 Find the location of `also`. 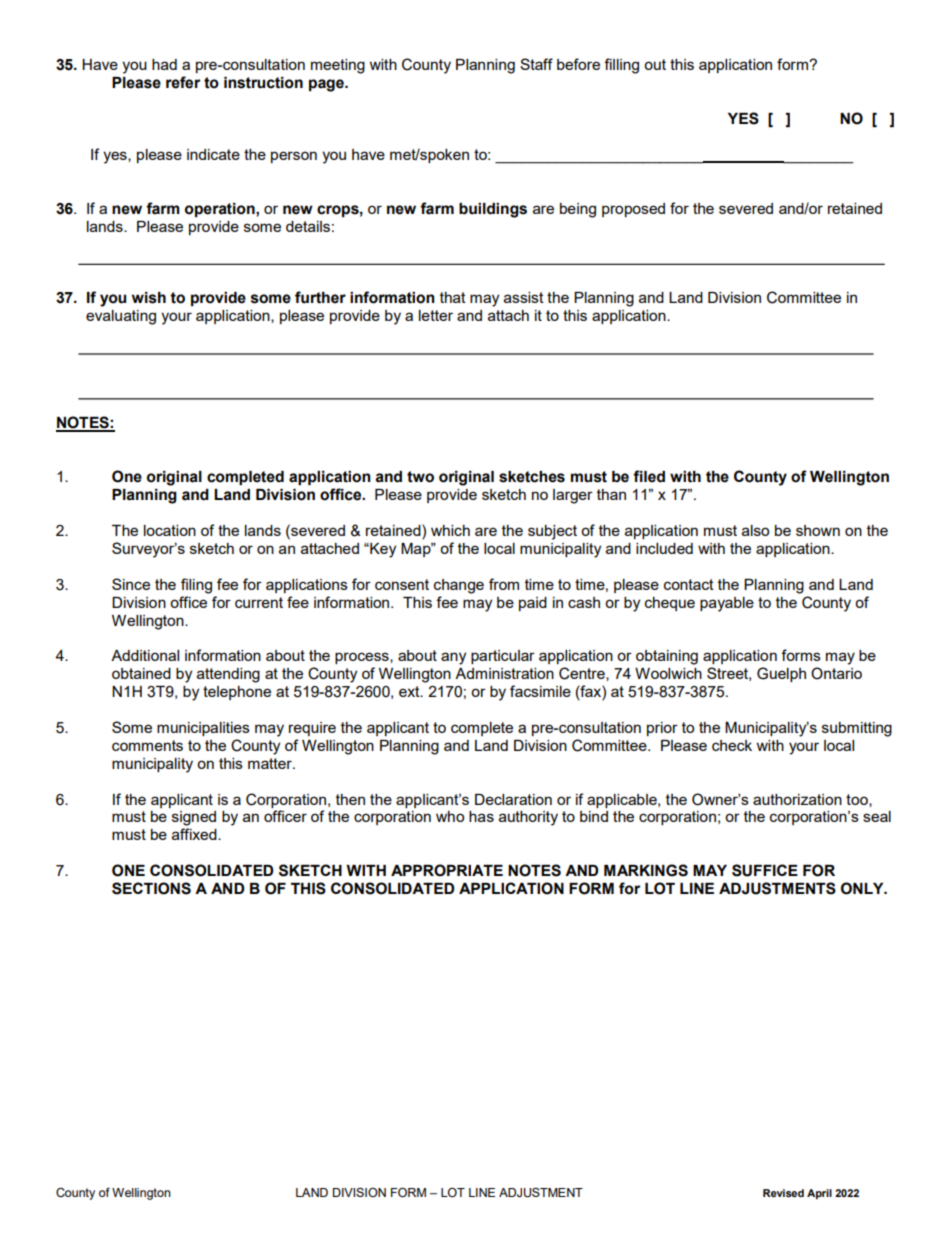

also is located at coordinates (755, 530).
